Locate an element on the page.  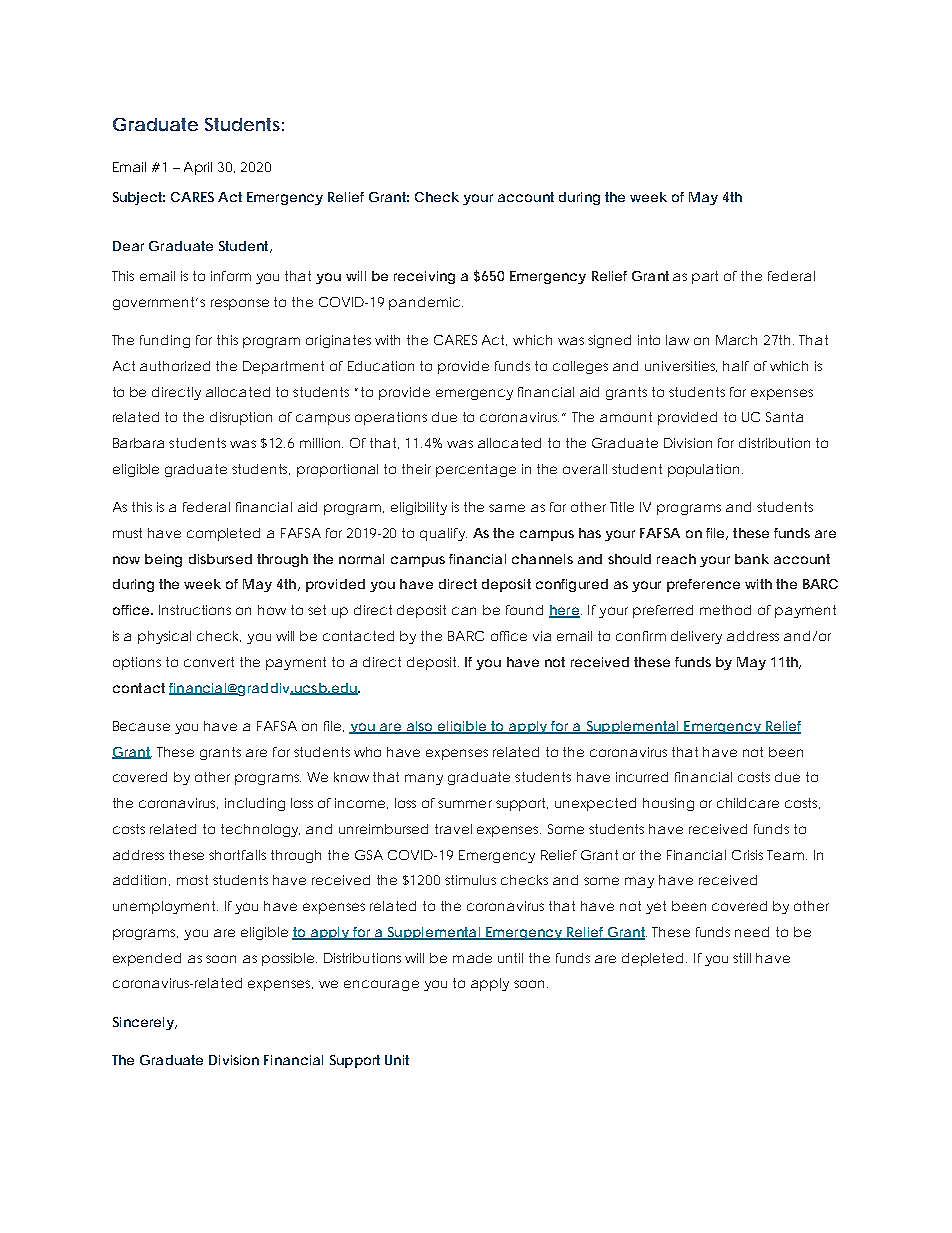
law is located at coordinates (677, 340).
